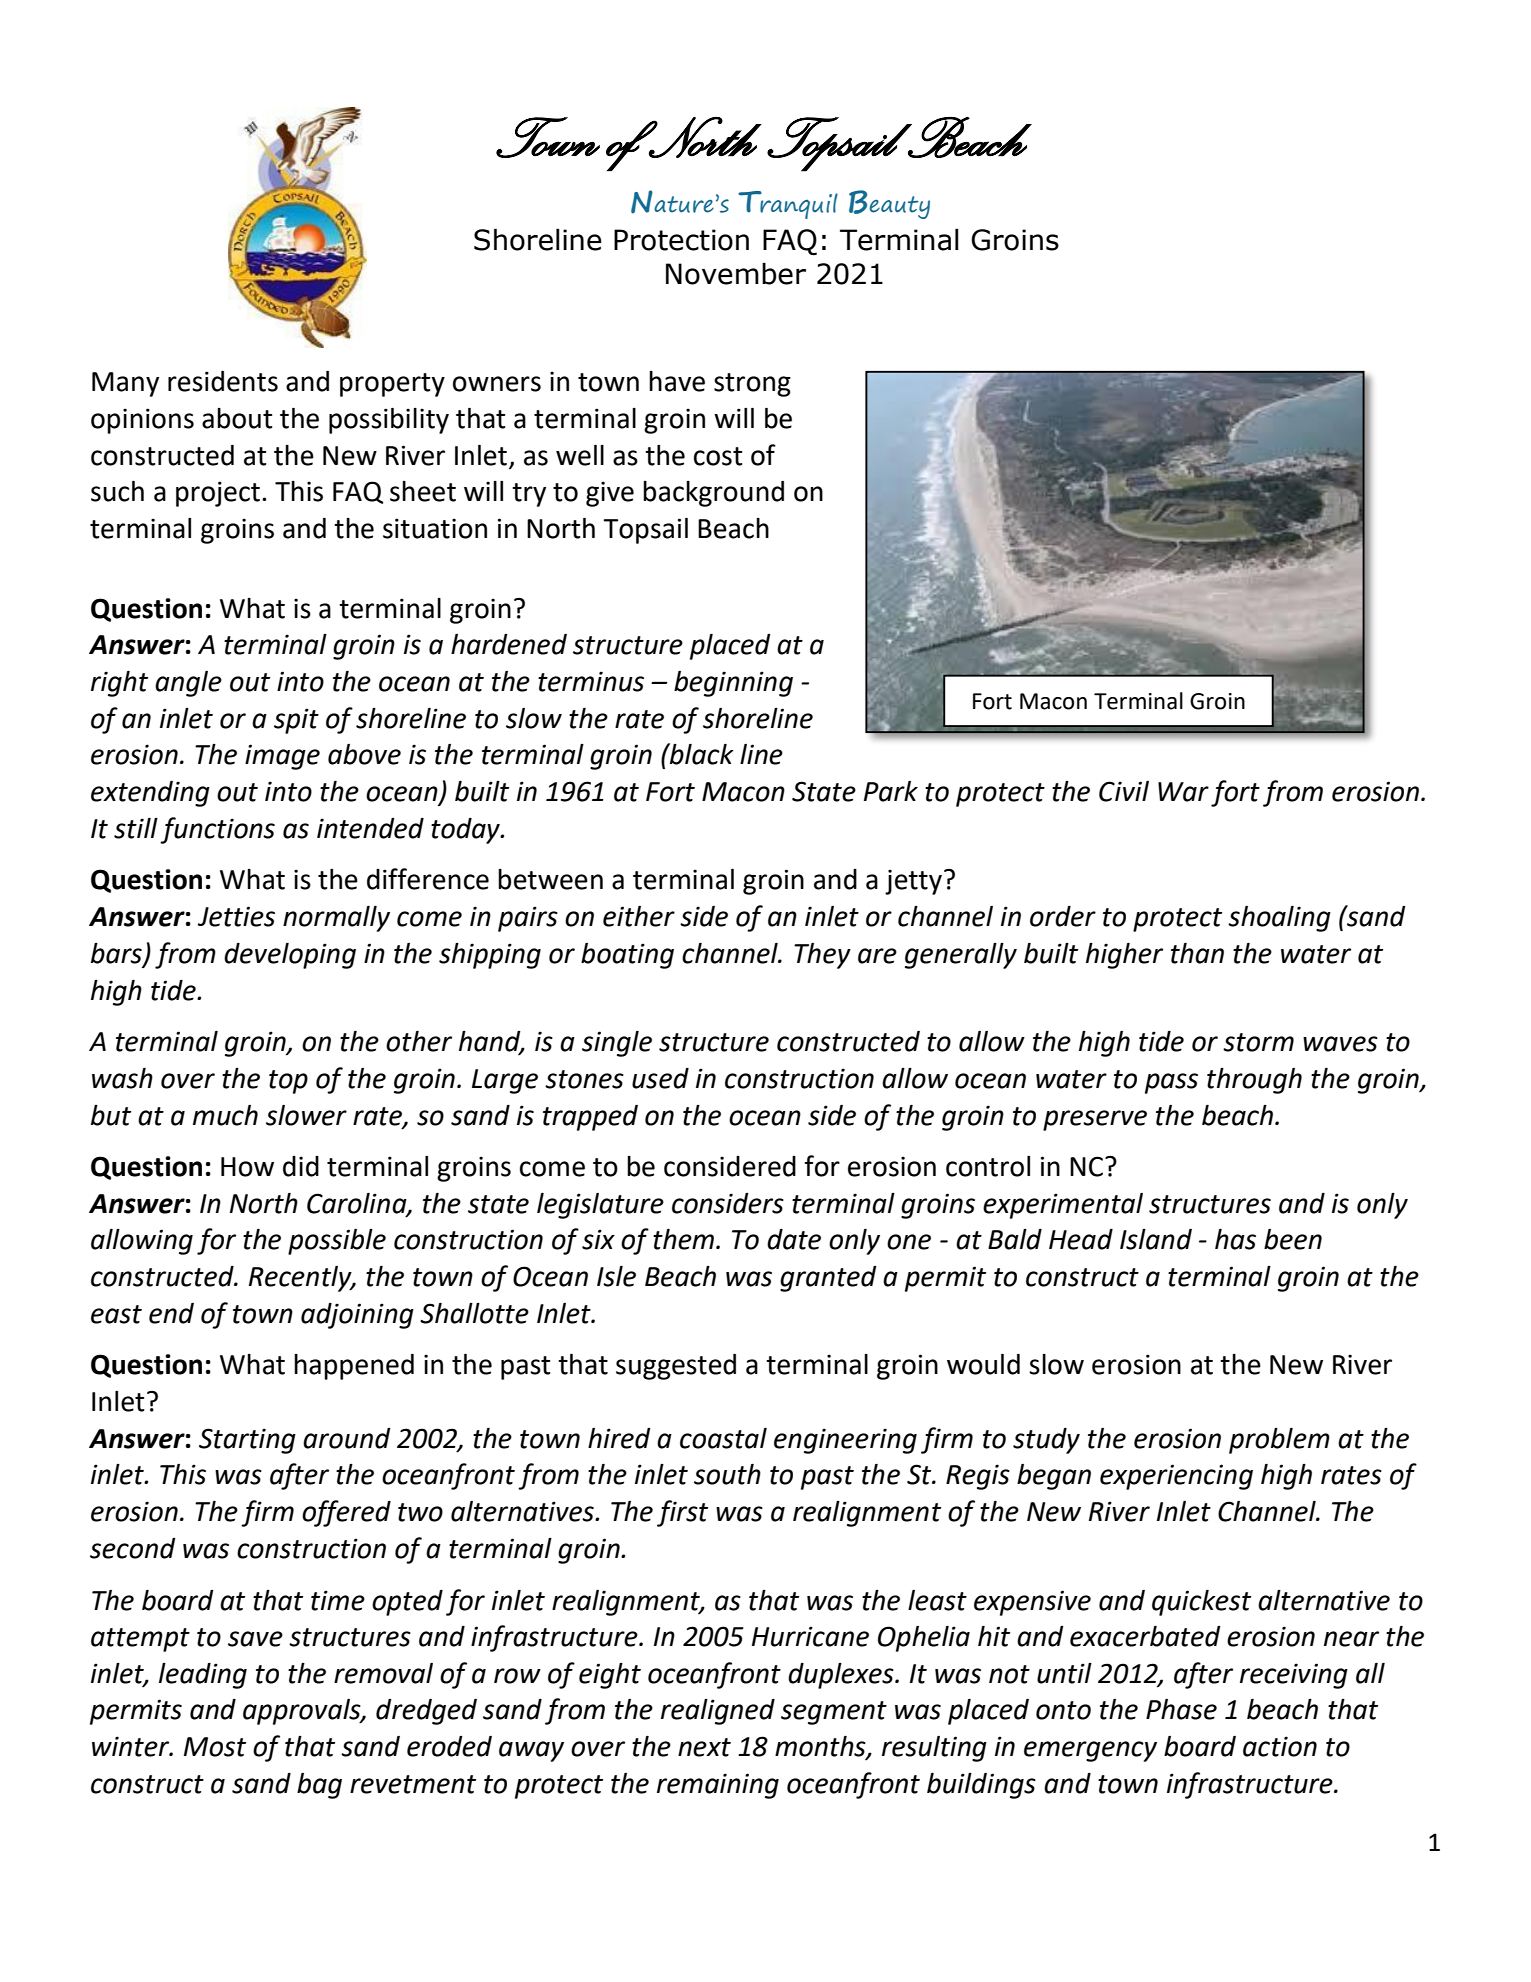  Describe the element at coordinates (290, 956) in the image. I see `developing` at that location.
